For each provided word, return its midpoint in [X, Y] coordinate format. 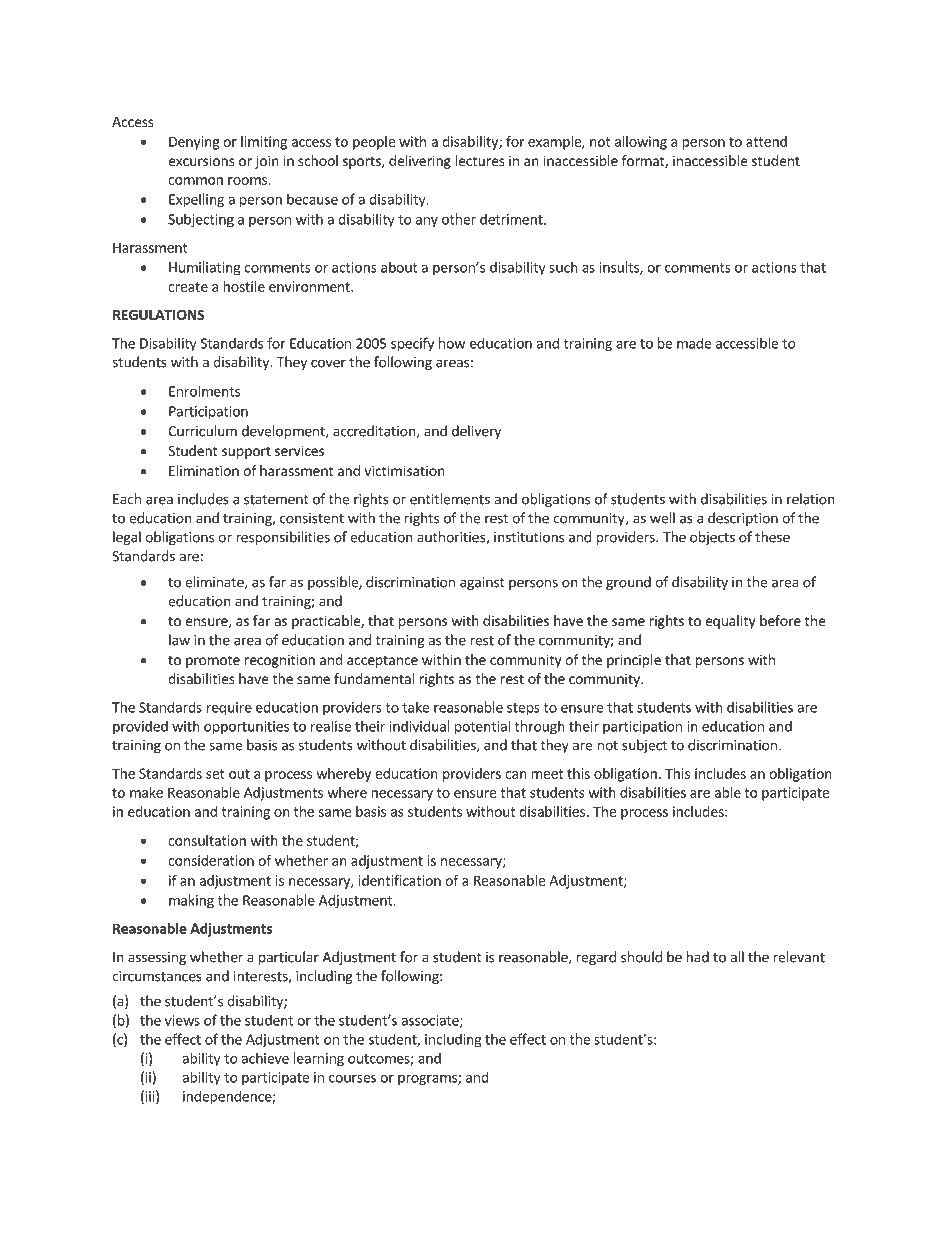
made [694, 343]
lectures [480, 160]
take [415, 707]
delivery [476, 432]
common [195, 181]
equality [730, 622]
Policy [232, 1182]
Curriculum [202, 431]
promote [213, 661]
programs [428, 1080]
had [697, 957]
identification [400, 880]
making [191, 901]
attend [766, 141]
